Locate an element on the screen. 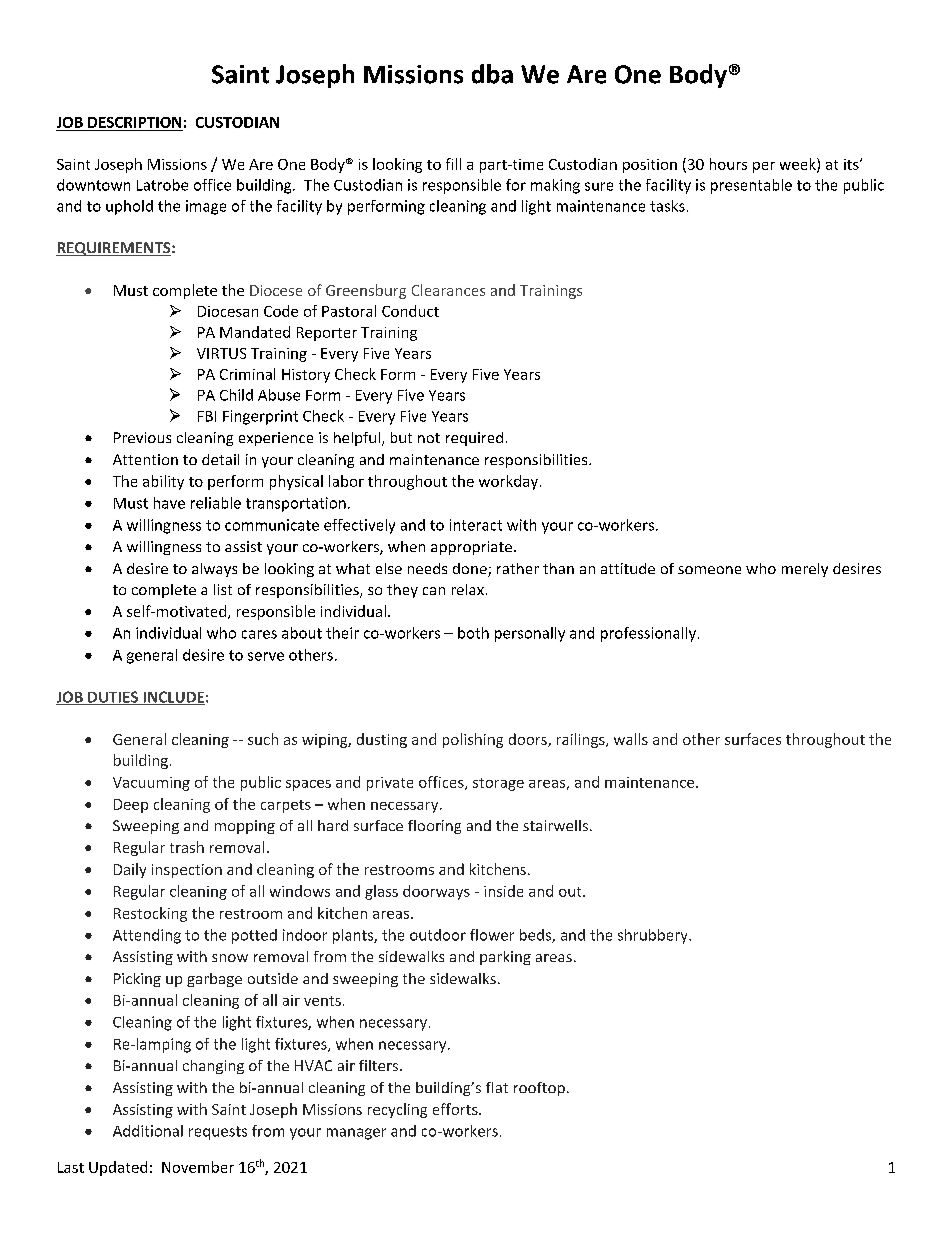 The height and width of the screenshot is (1233, 952). hours is located at coordinates (728, 164).
